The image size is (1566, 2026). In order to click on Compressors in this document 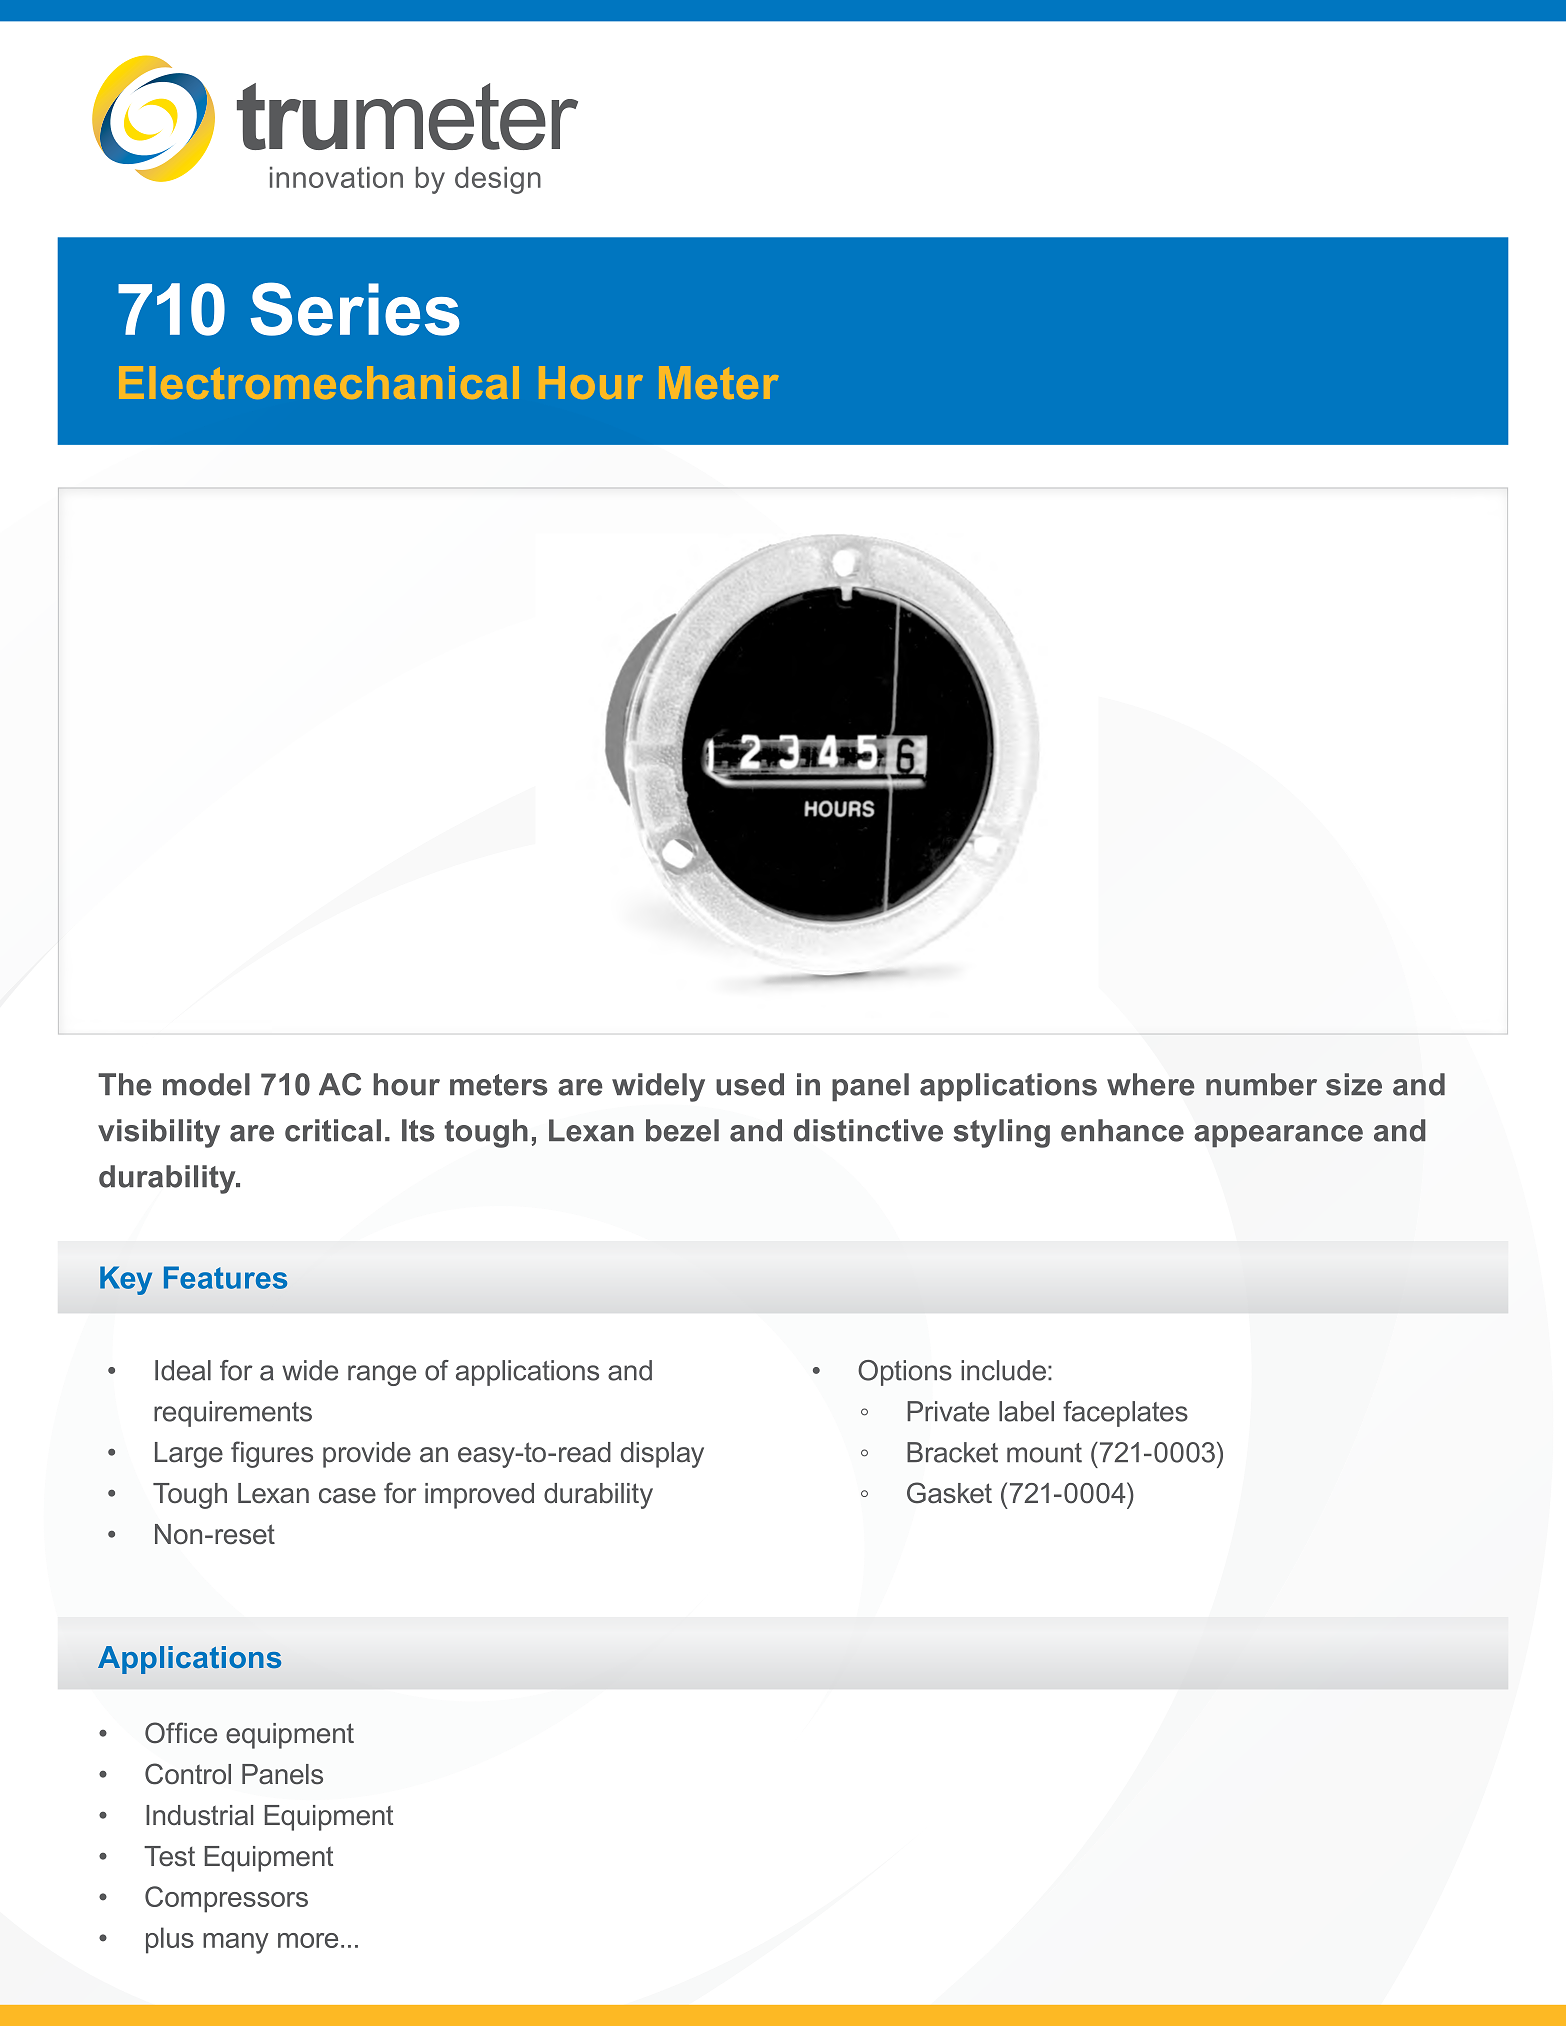, I will do `click(226, 1899)`.
